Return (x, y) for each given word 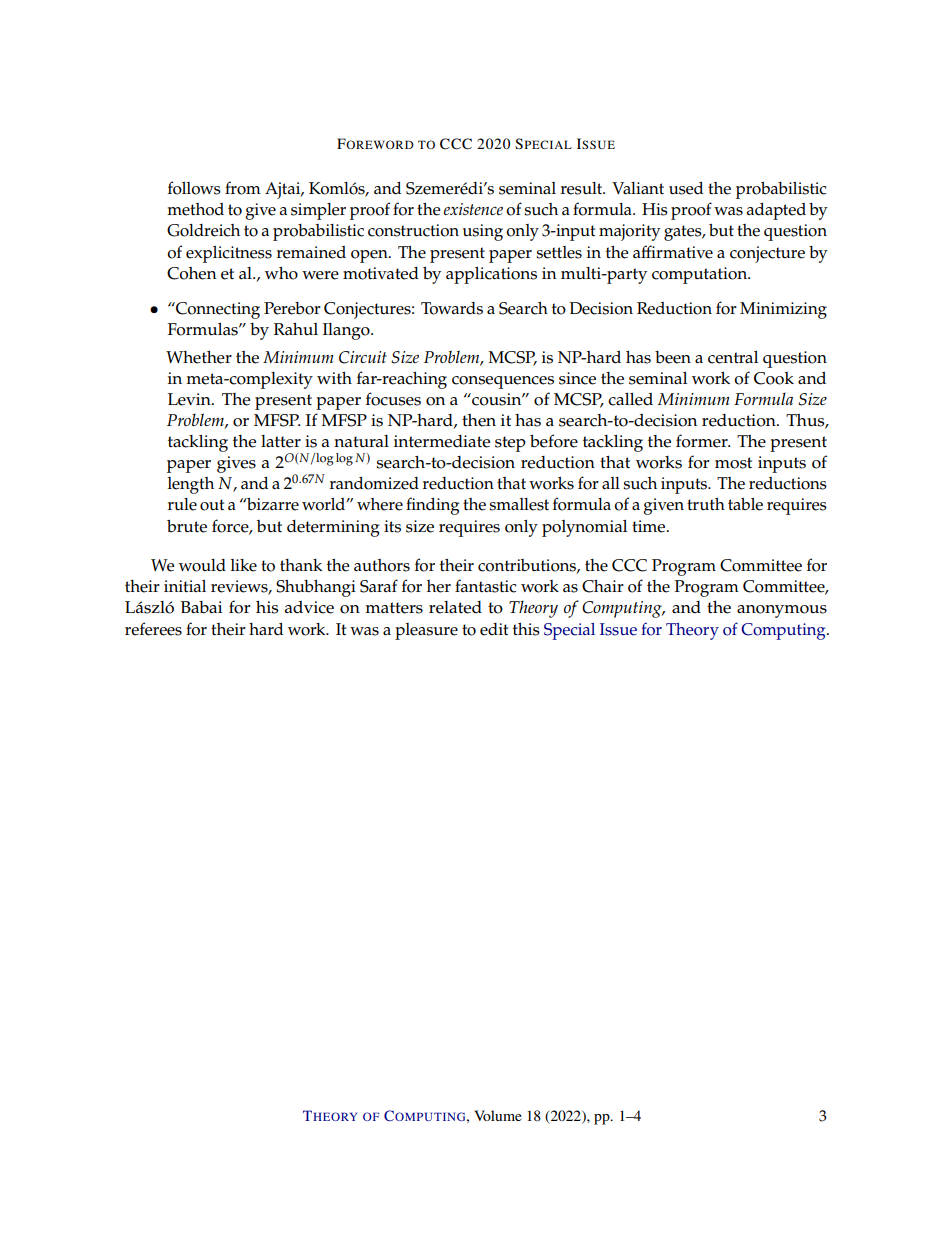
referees (153, 629)
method (195, 209)
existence (473, 209)
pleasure (426, 631)
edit (494, 629)
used (686, 188)
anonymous (782, 611)
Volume (498, 1115)
